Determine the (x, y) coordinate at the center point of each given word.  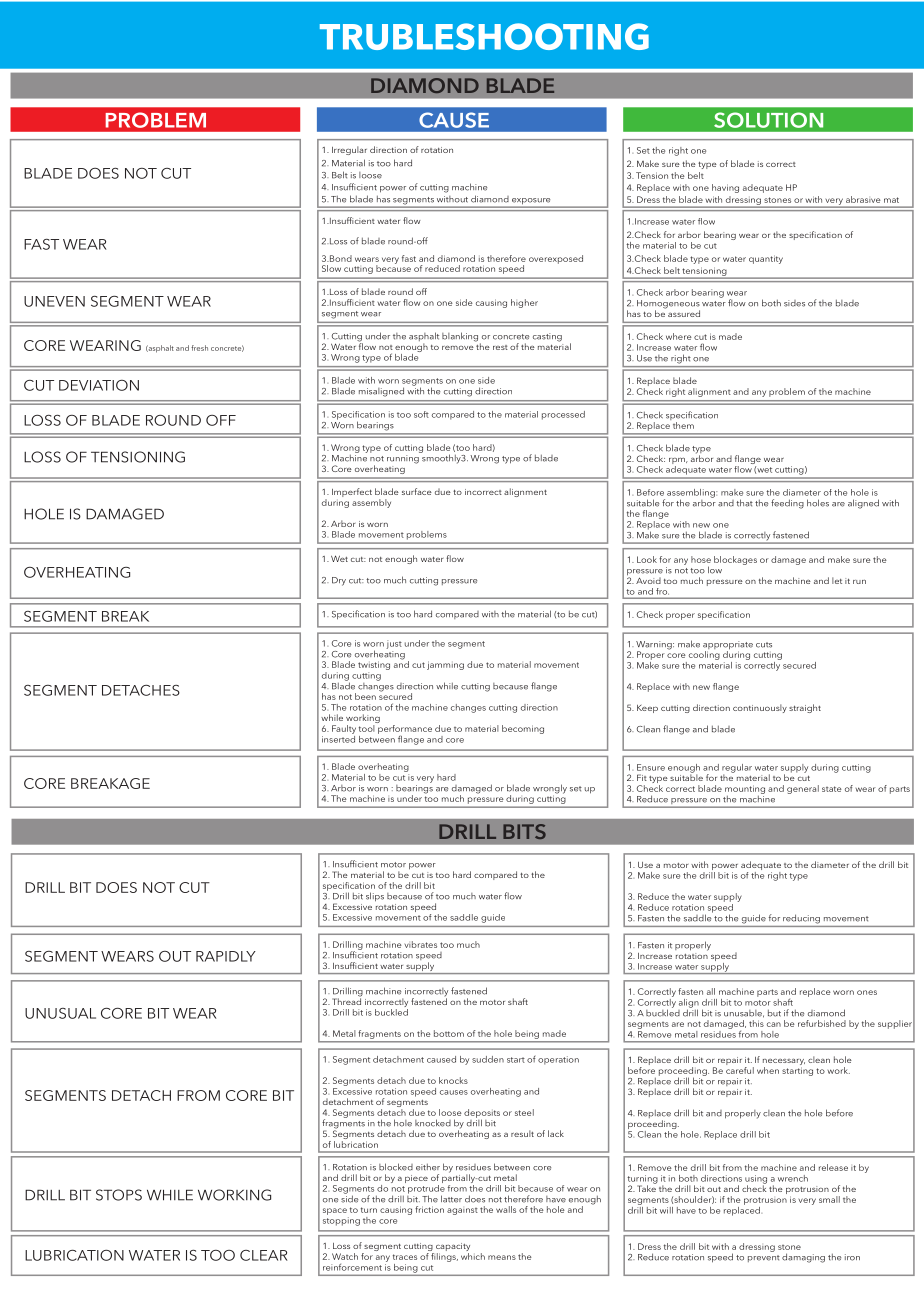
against (462, 1211)
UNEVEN (54, 301)
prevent (764, 1258)
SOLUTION (768, 120)
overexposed (556, 259)
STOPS (119, 1195)
